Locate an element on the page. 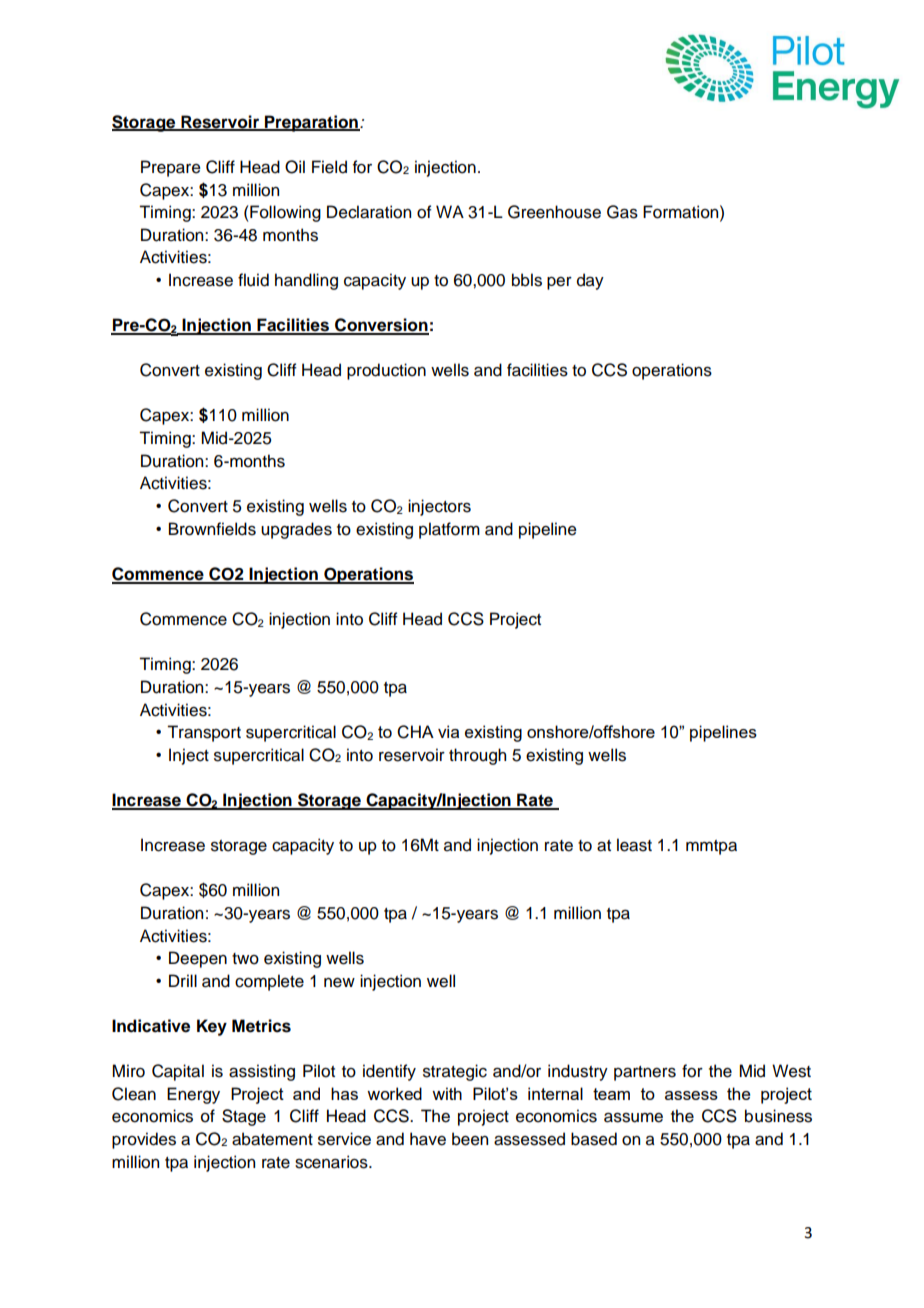  Stage is located at coordinates (244, 1117).
